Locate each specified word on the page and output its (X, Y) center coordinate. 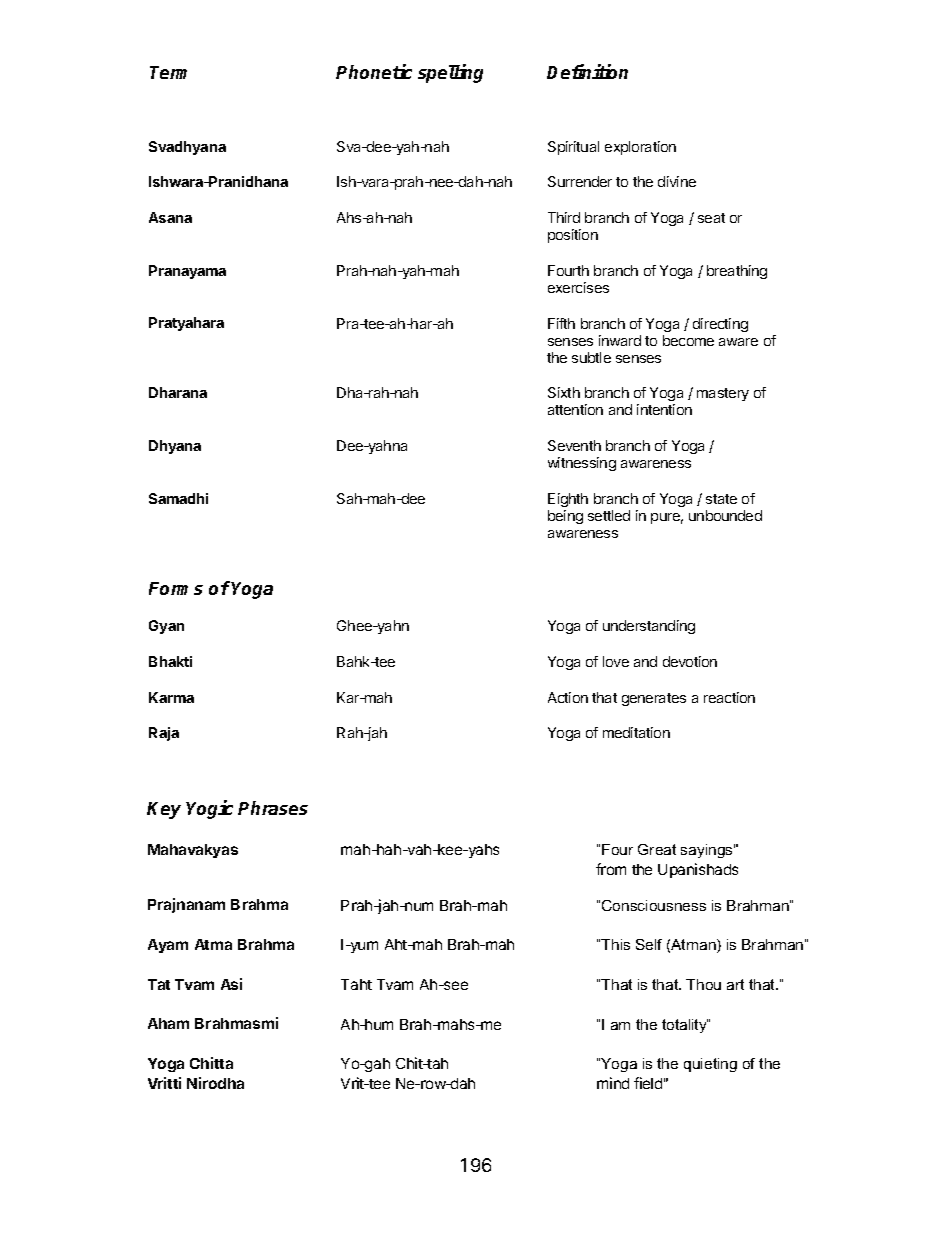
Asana (170, 217)
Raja (164, 734)
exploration (640, 148)
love (616, 661)
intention (664, 409)
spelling (450, 73)
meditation (636, 732)
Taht (356, 984)
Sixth (564, 392)
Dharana (178, 392)
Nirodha (215, 1083)
